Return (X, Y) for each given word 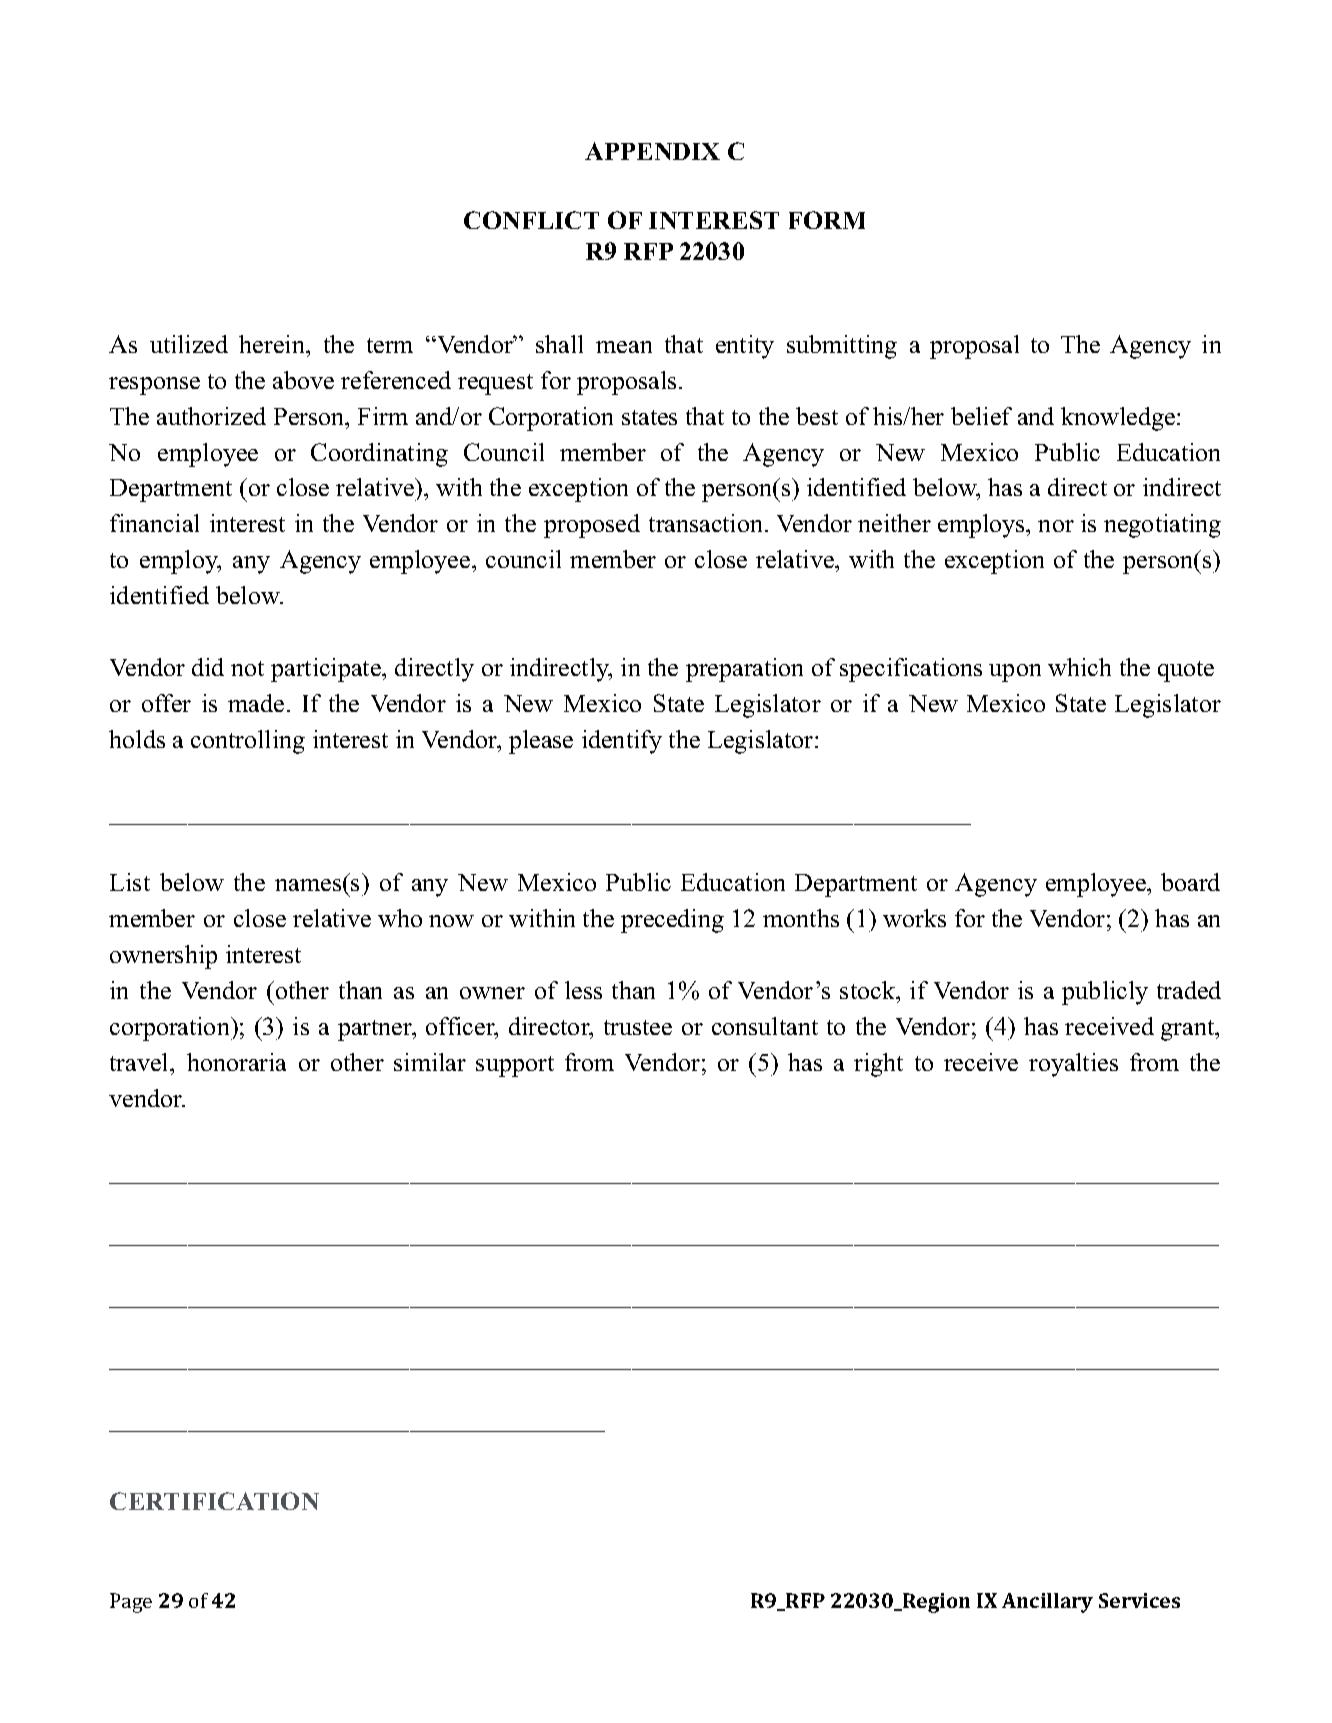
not (247, 668)
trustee (638, 1027)
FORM (827, 220)
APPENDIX (652, 151)
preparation (744, 670)
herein (273, 344)
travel (140, 1062)
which (1079, 667)
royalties (1073, 1065)
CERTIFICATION (214, 1501)
